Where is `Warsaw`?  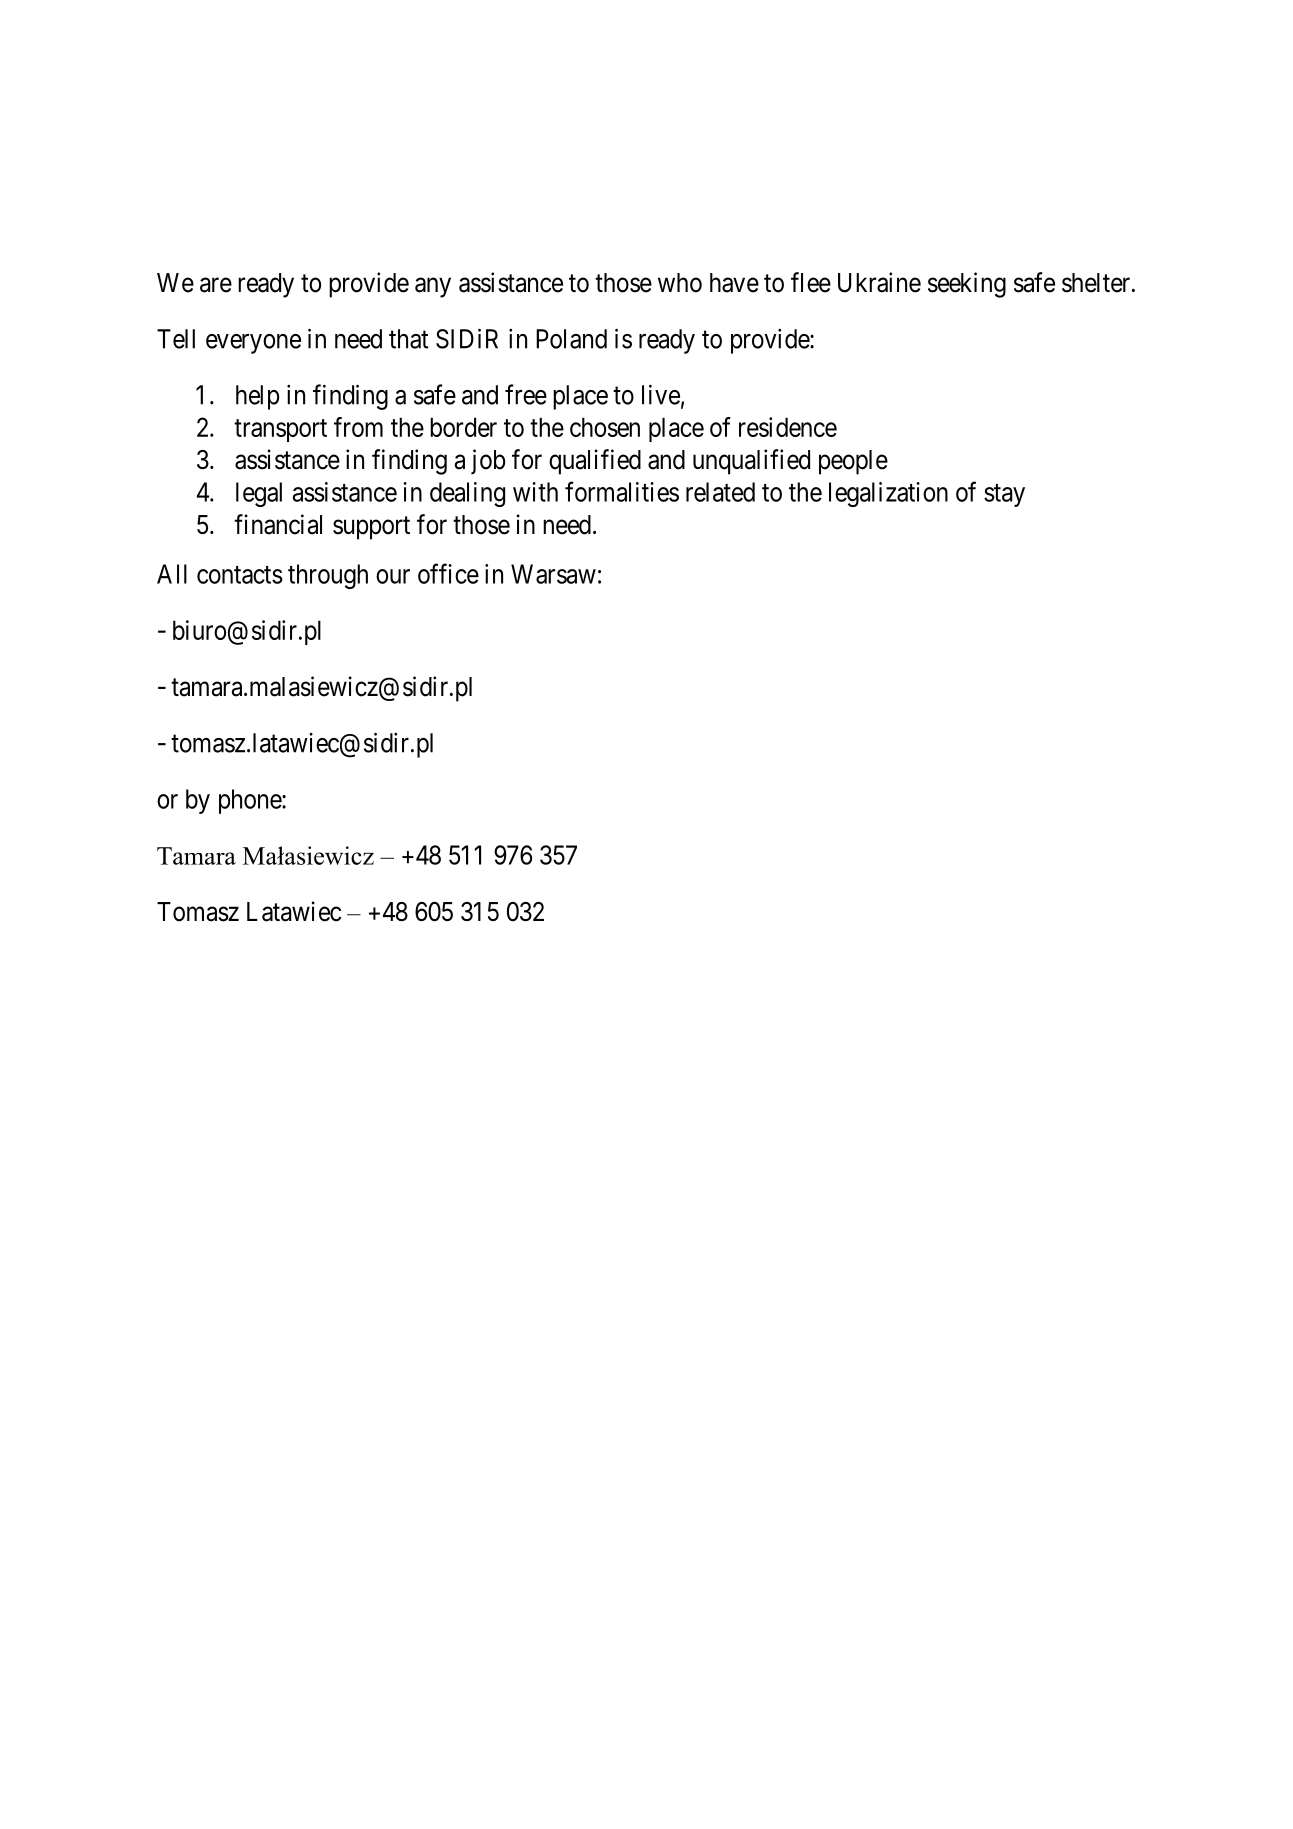 Warsaw is located at coordinates (553, 574).
